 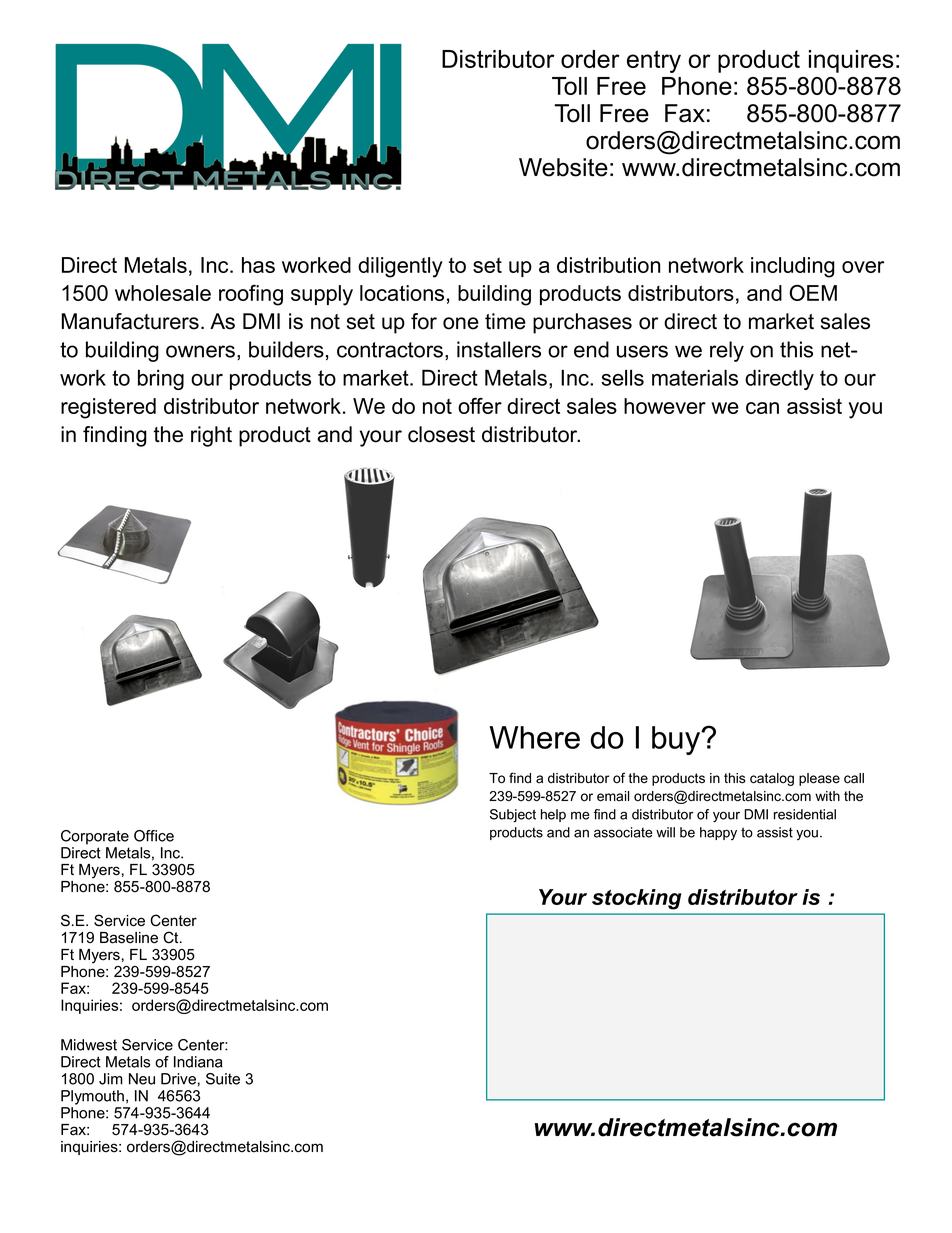 What do you see at coordinates (441, 434) in the image?
I see `closest` at bounding box center [441, 434].
